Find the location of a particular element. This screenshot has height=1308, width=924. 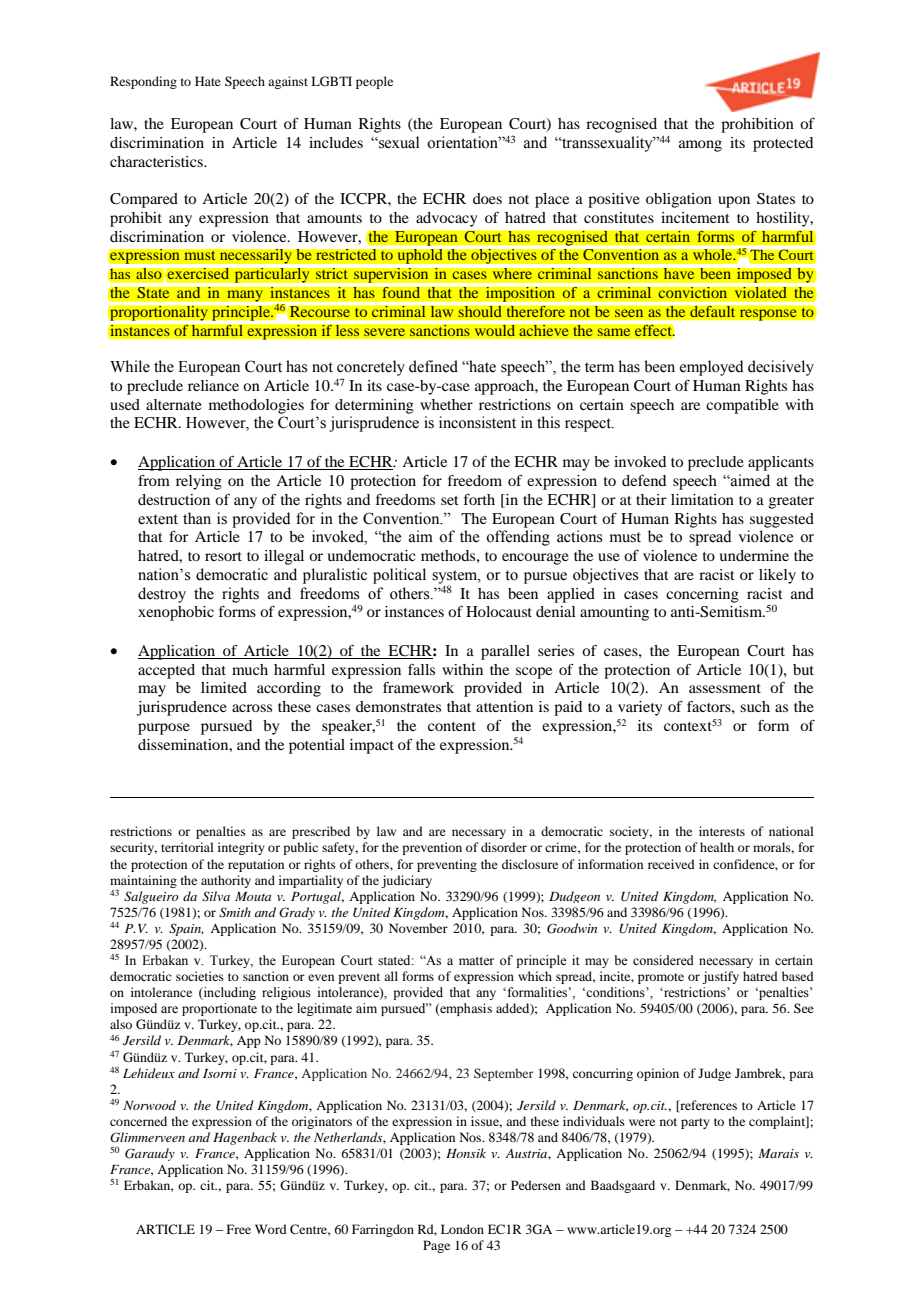

among is located at coordinates (700, 146).
